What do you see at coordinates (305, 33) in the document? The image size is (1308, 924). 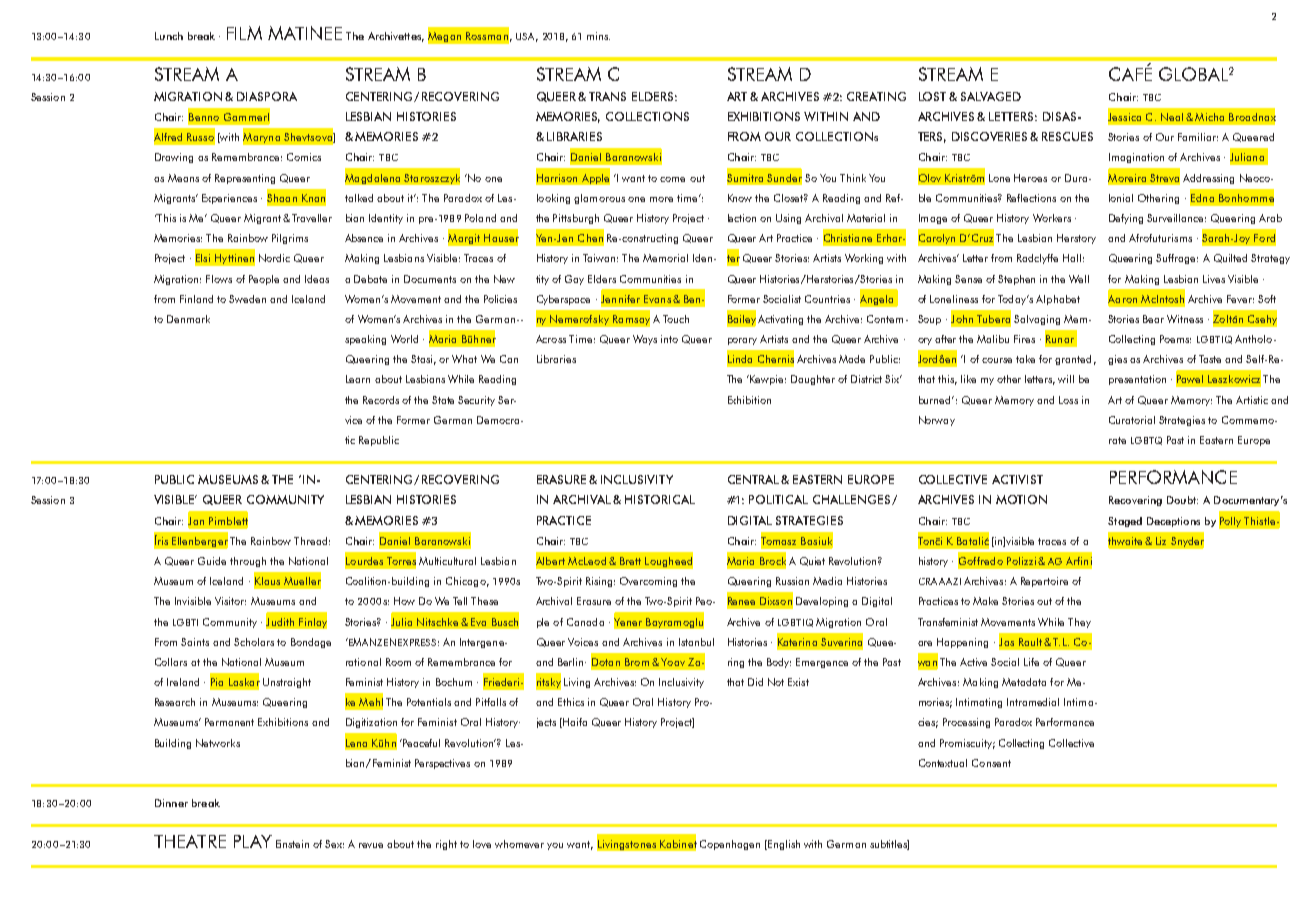 I see `MATINEE` at bounding box center [305, 33].
